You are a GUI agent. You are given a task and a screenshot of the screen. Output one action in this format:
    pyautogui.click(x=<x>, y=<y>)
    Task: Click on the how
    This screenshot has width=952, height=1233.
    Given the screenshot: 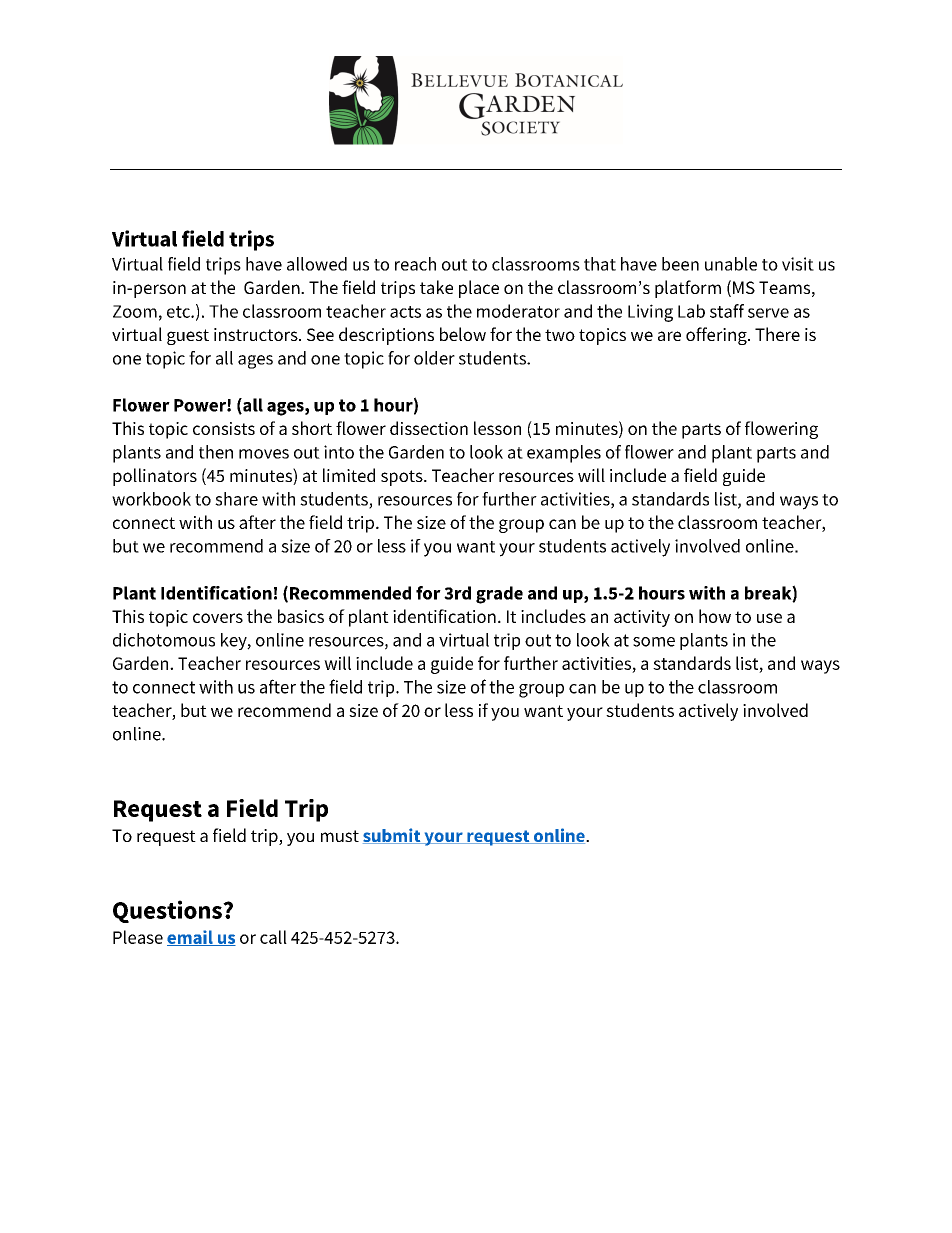 What is the action you would take?
    pyautogui.click(x=715, y=616)
